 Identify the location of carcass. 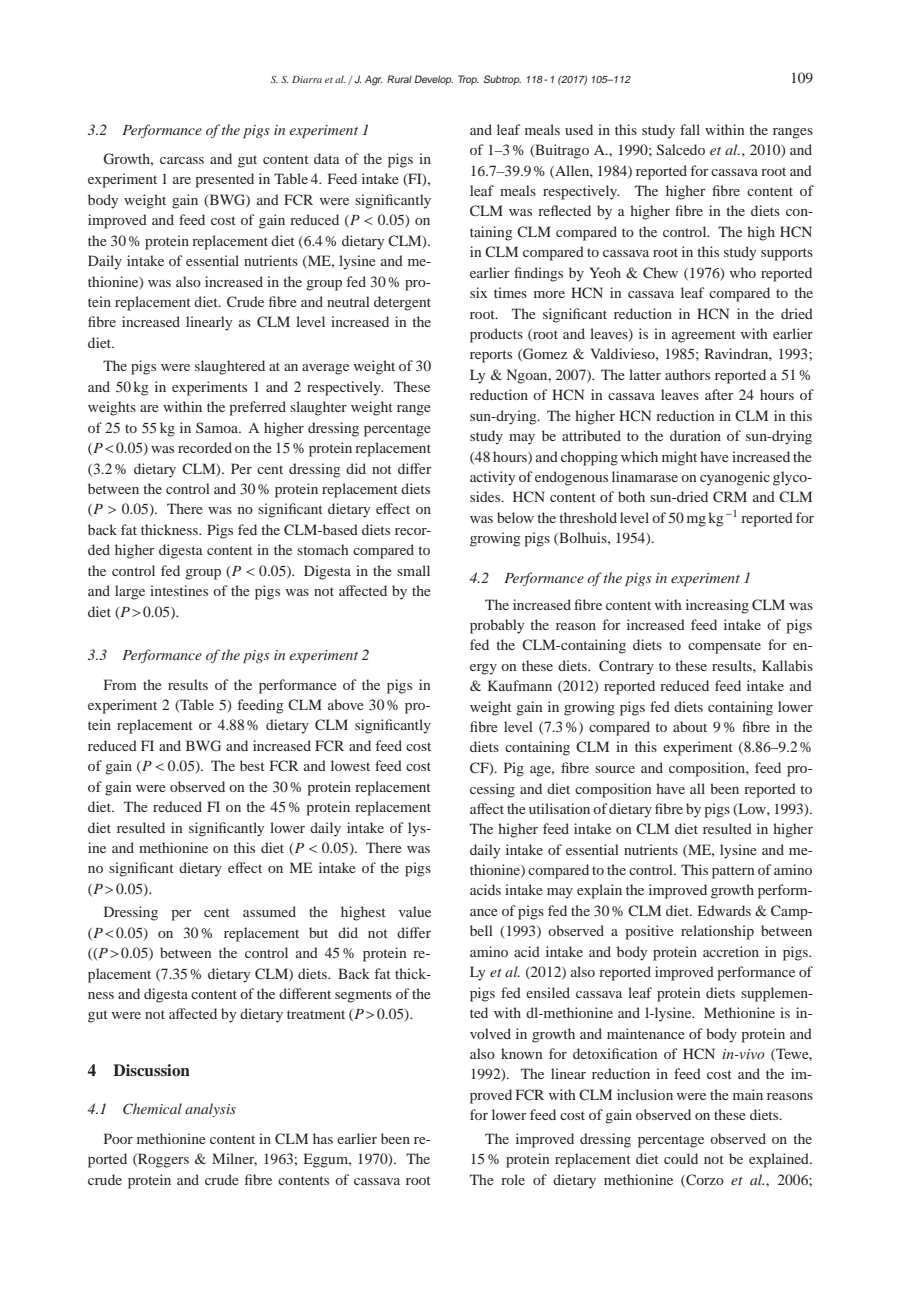
(182, 160).
